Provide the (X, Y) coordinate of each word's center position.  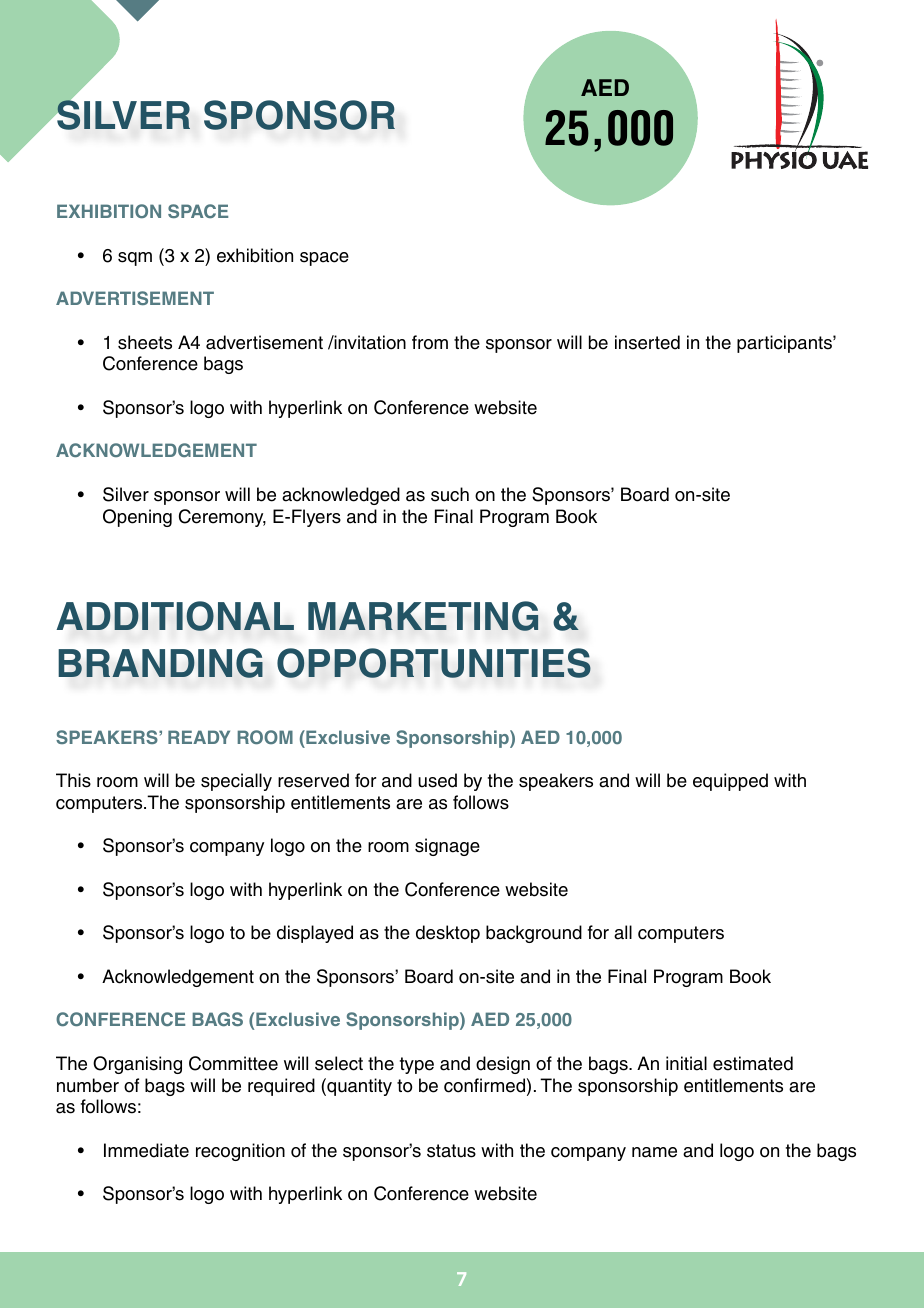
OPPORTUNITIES (434, 663)
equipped (730, 782)
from (430, 342)
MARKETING (423, 616)
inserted (647, 342)
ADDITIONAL (175, 616)
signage (447, 847)
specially (236, 782)
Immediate (146, 1150)
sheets (145, 342)
